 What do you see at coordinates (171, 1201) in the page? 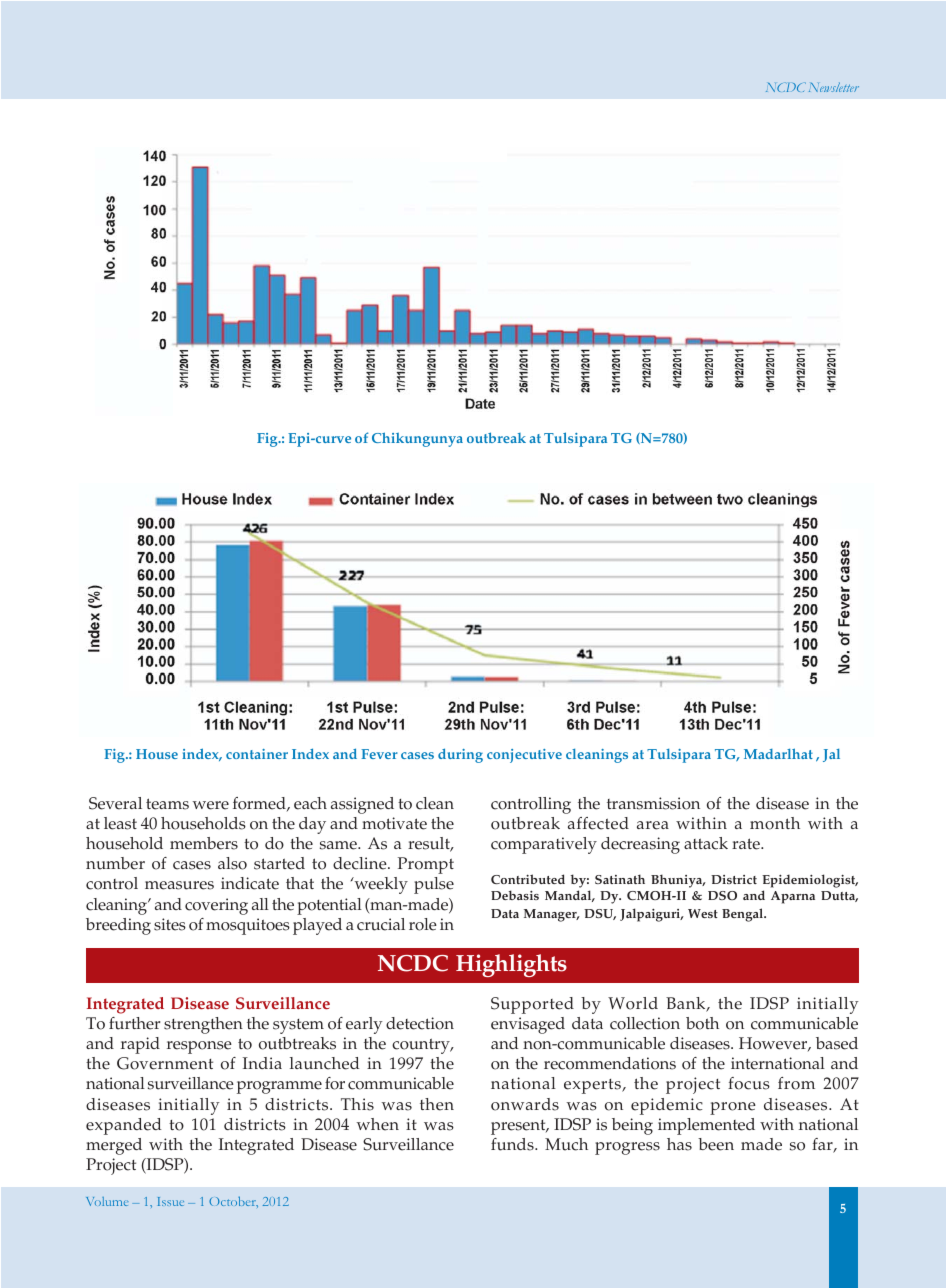
I see `Issue` at bounding box center [171, 1201].
